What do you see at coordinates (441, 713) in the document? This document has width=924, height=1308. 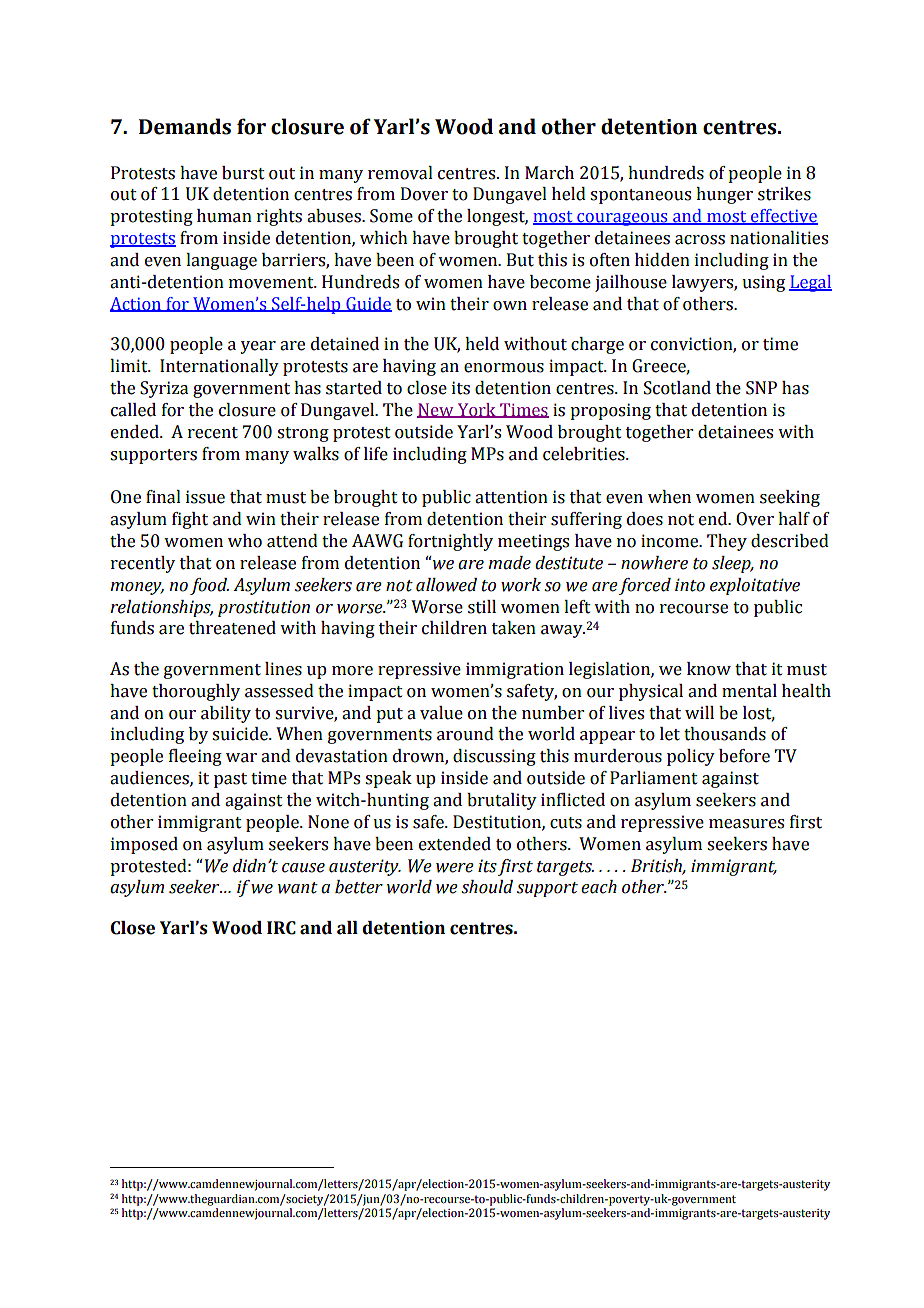 I see `value` at bounding box center [441, 713].
